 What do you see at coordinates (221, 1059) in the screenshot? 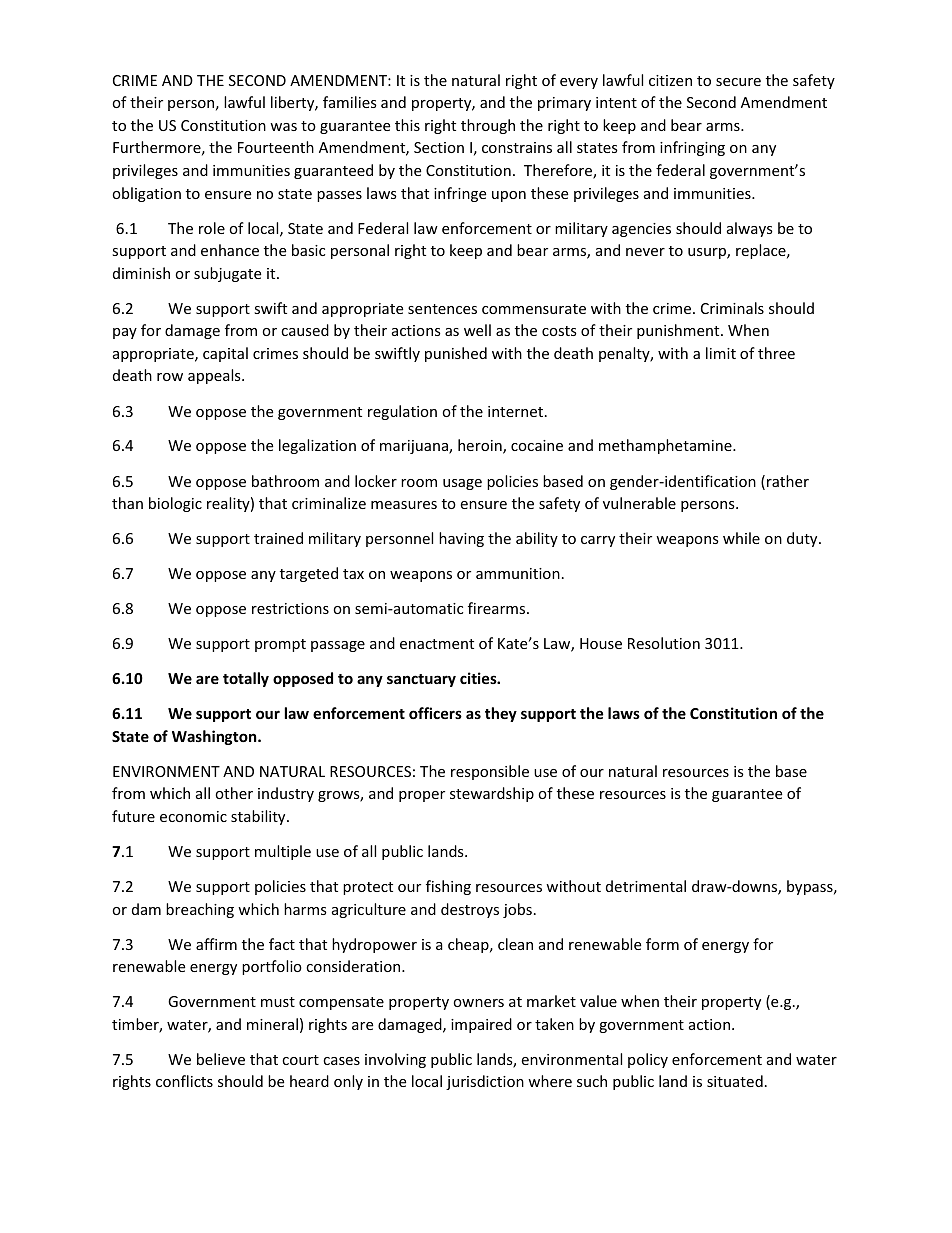
I see `believe` at bounding box center [221, 1059].
